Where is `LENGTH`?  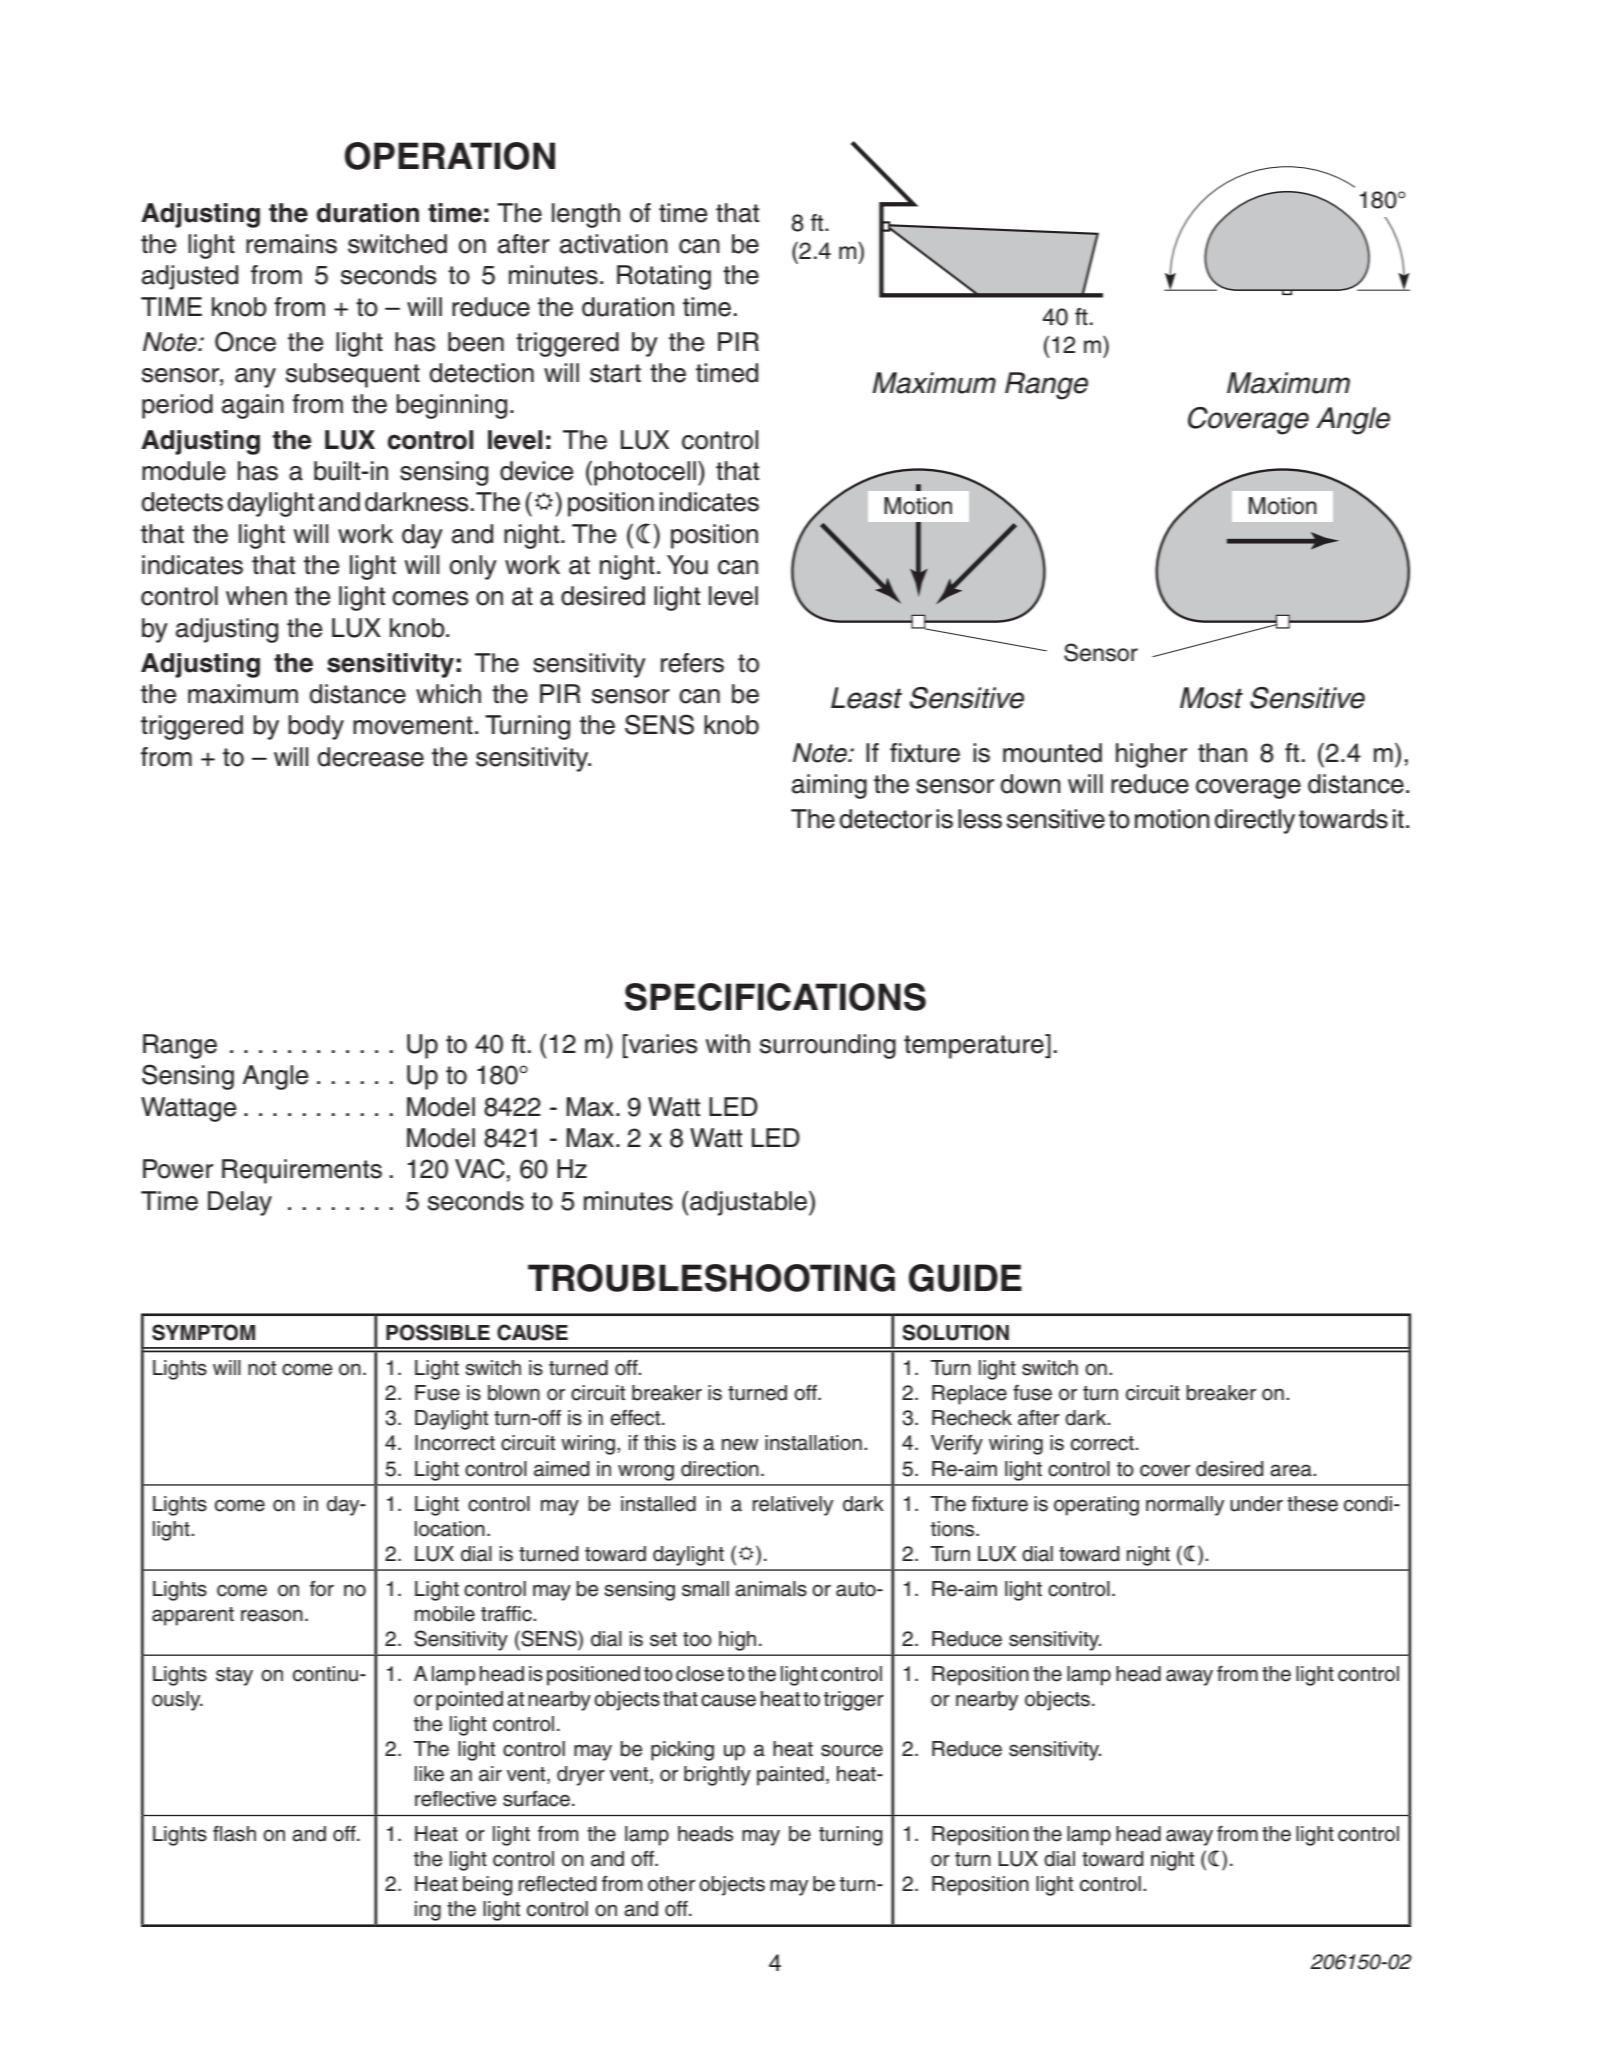 LENGTH is located at coordinates (586, 215).
